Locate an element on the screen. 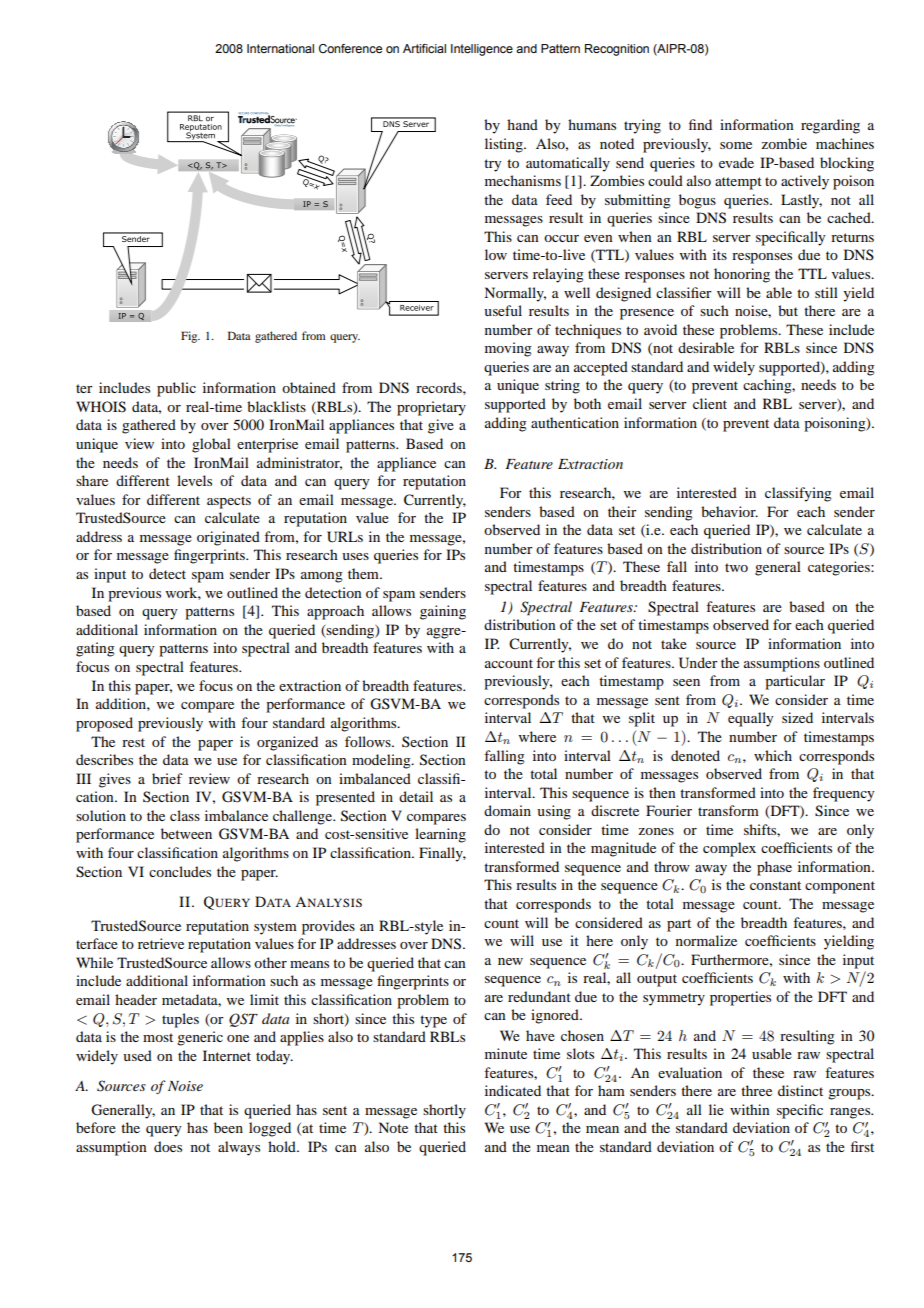  learning is located at coordinates (440, 835).
